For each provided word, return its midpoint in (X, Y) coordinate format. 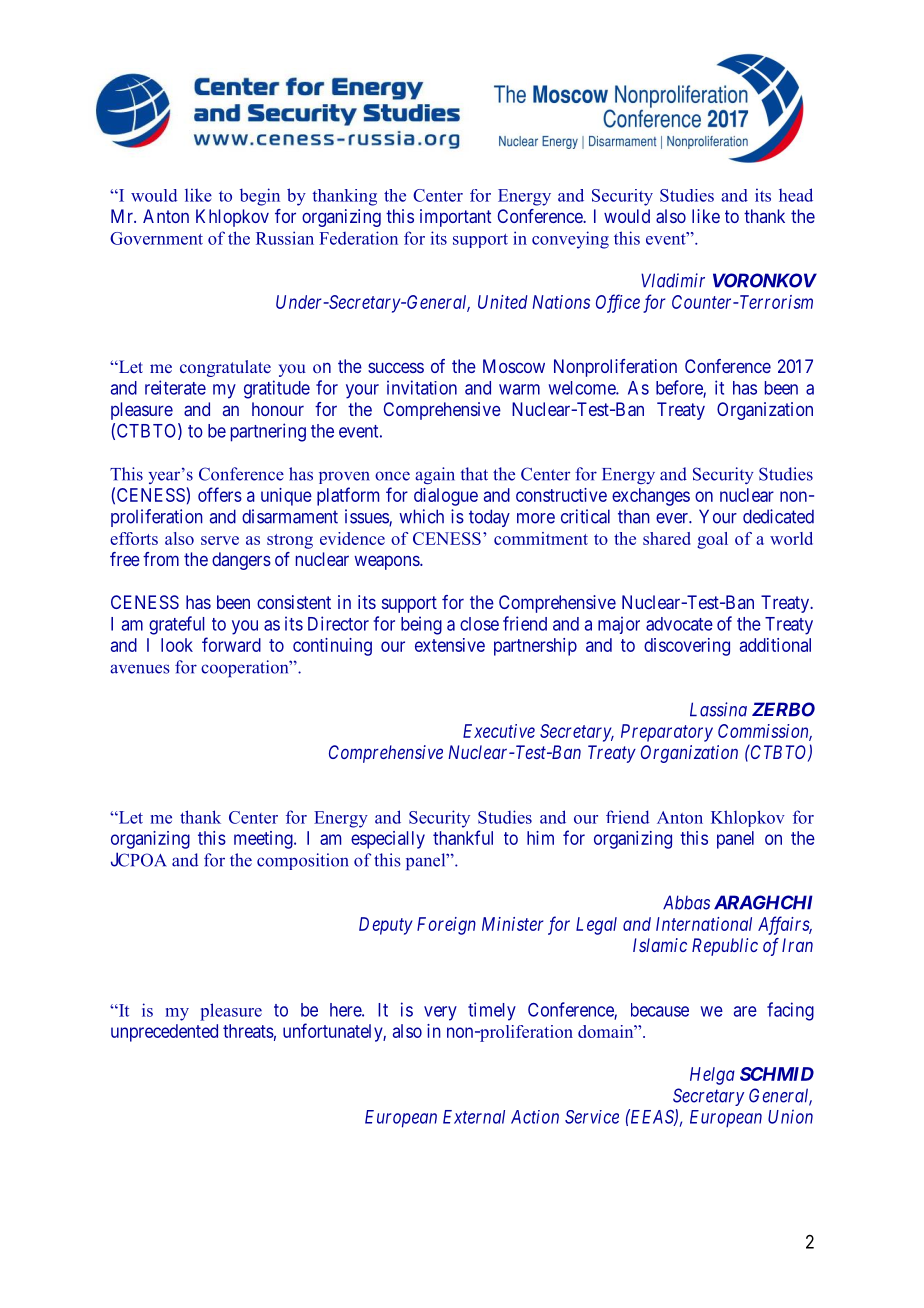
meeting (264, 840)
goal (712, 540)
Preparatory (667, 733)
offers (220, 494)
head (796, 195)
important (455, 218)
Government (156, 238)
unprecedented (164, 1033)
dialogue (446, 497)
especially (388, 840)
